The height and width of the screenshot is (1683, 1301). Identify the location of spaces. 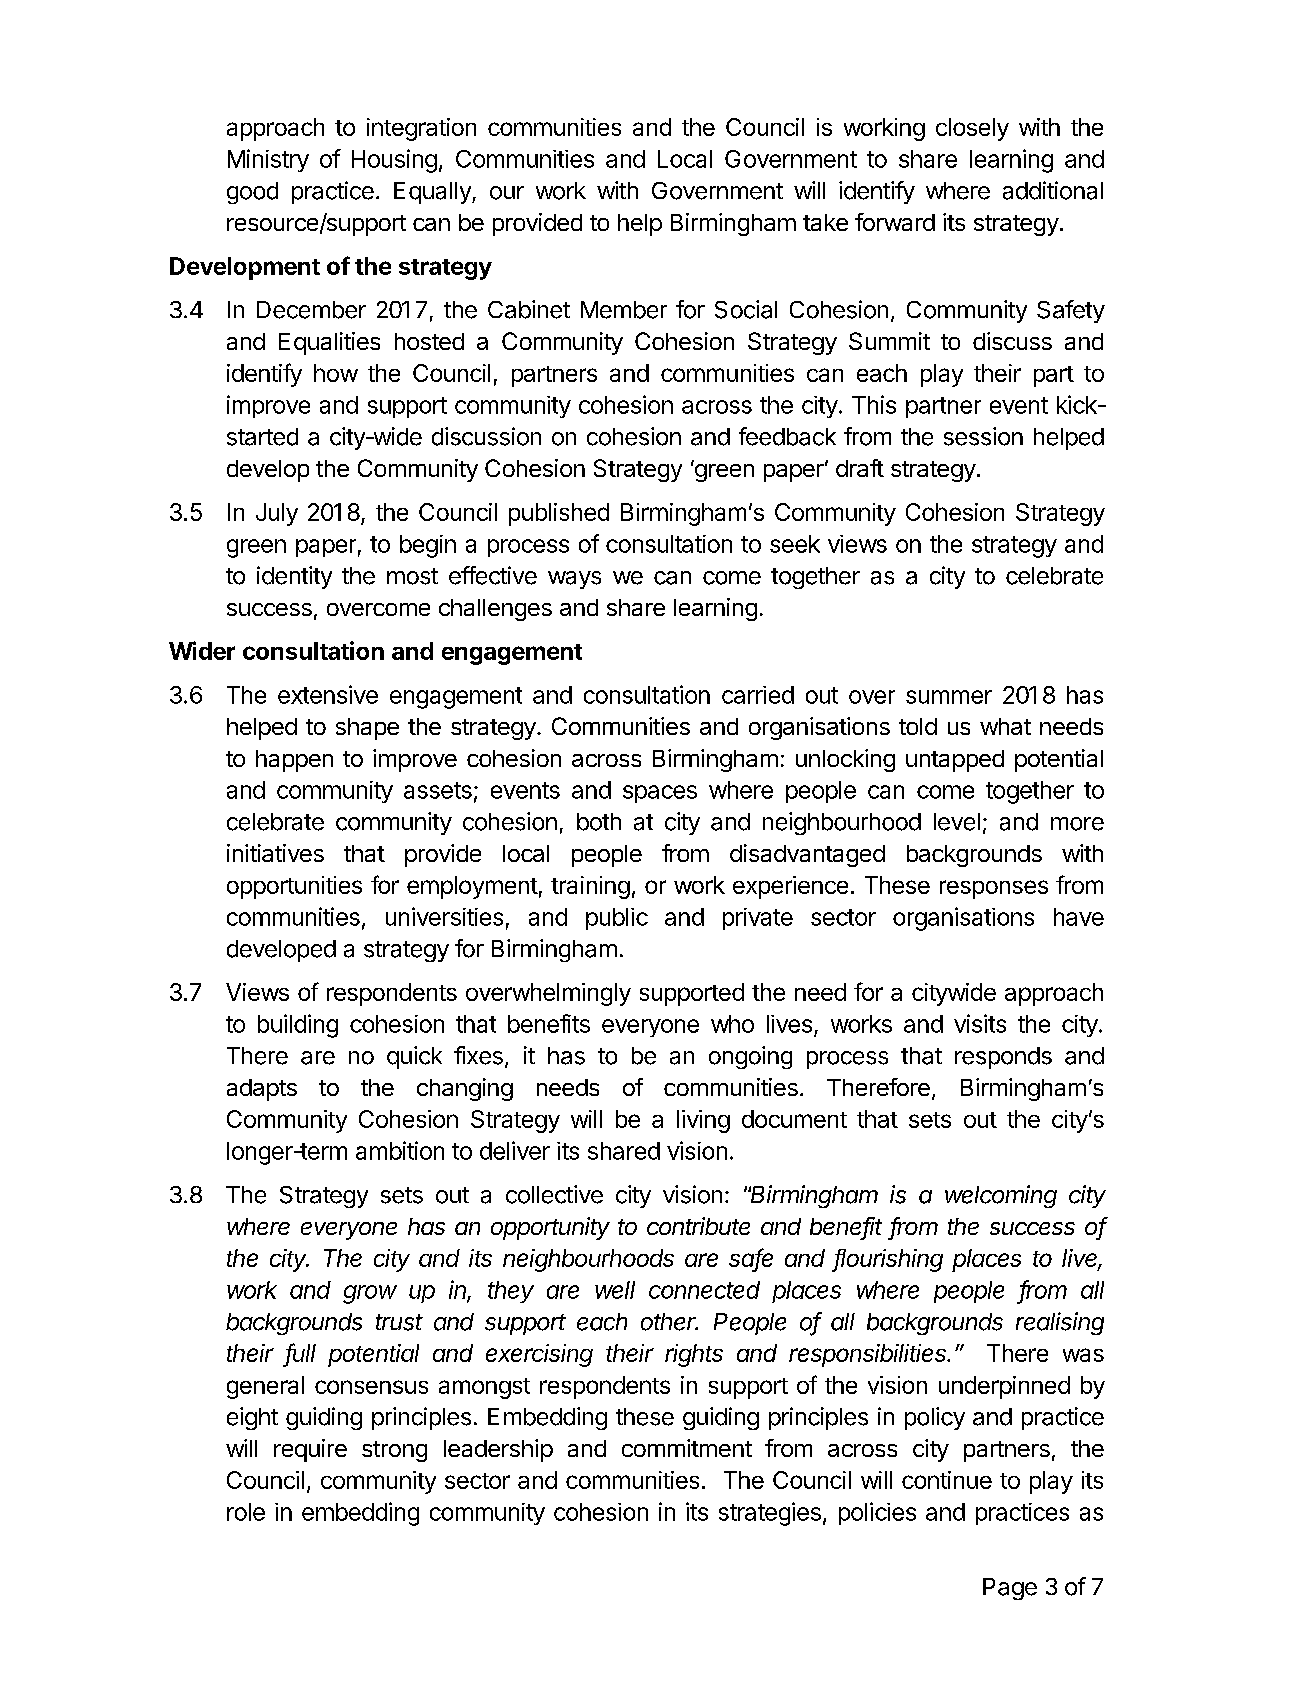
(660, 794).
